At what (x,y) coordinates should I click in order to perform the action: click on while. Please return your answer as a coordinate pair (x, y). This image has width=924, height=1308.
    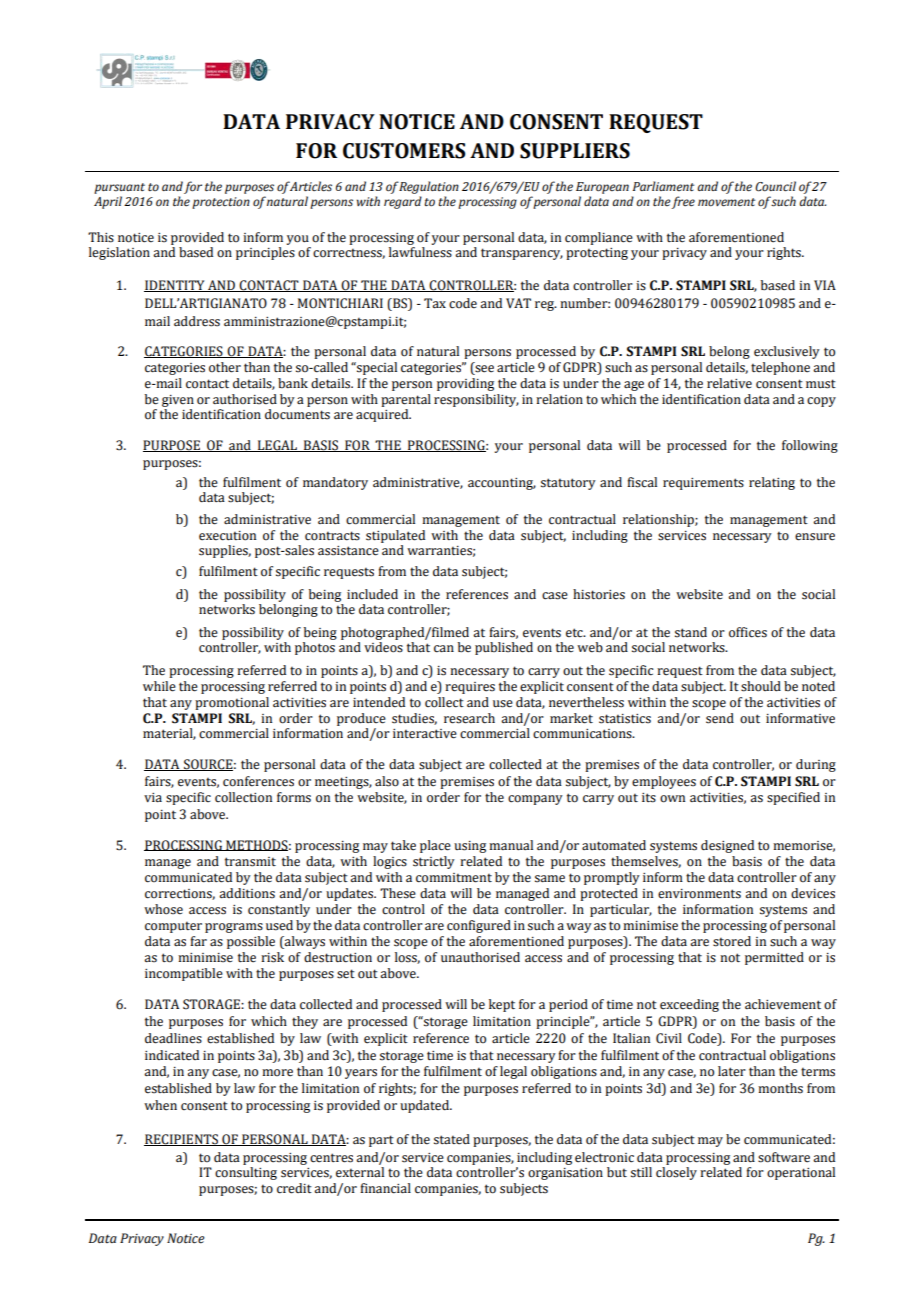
    Looking at the image, I should click on (159, 686).
